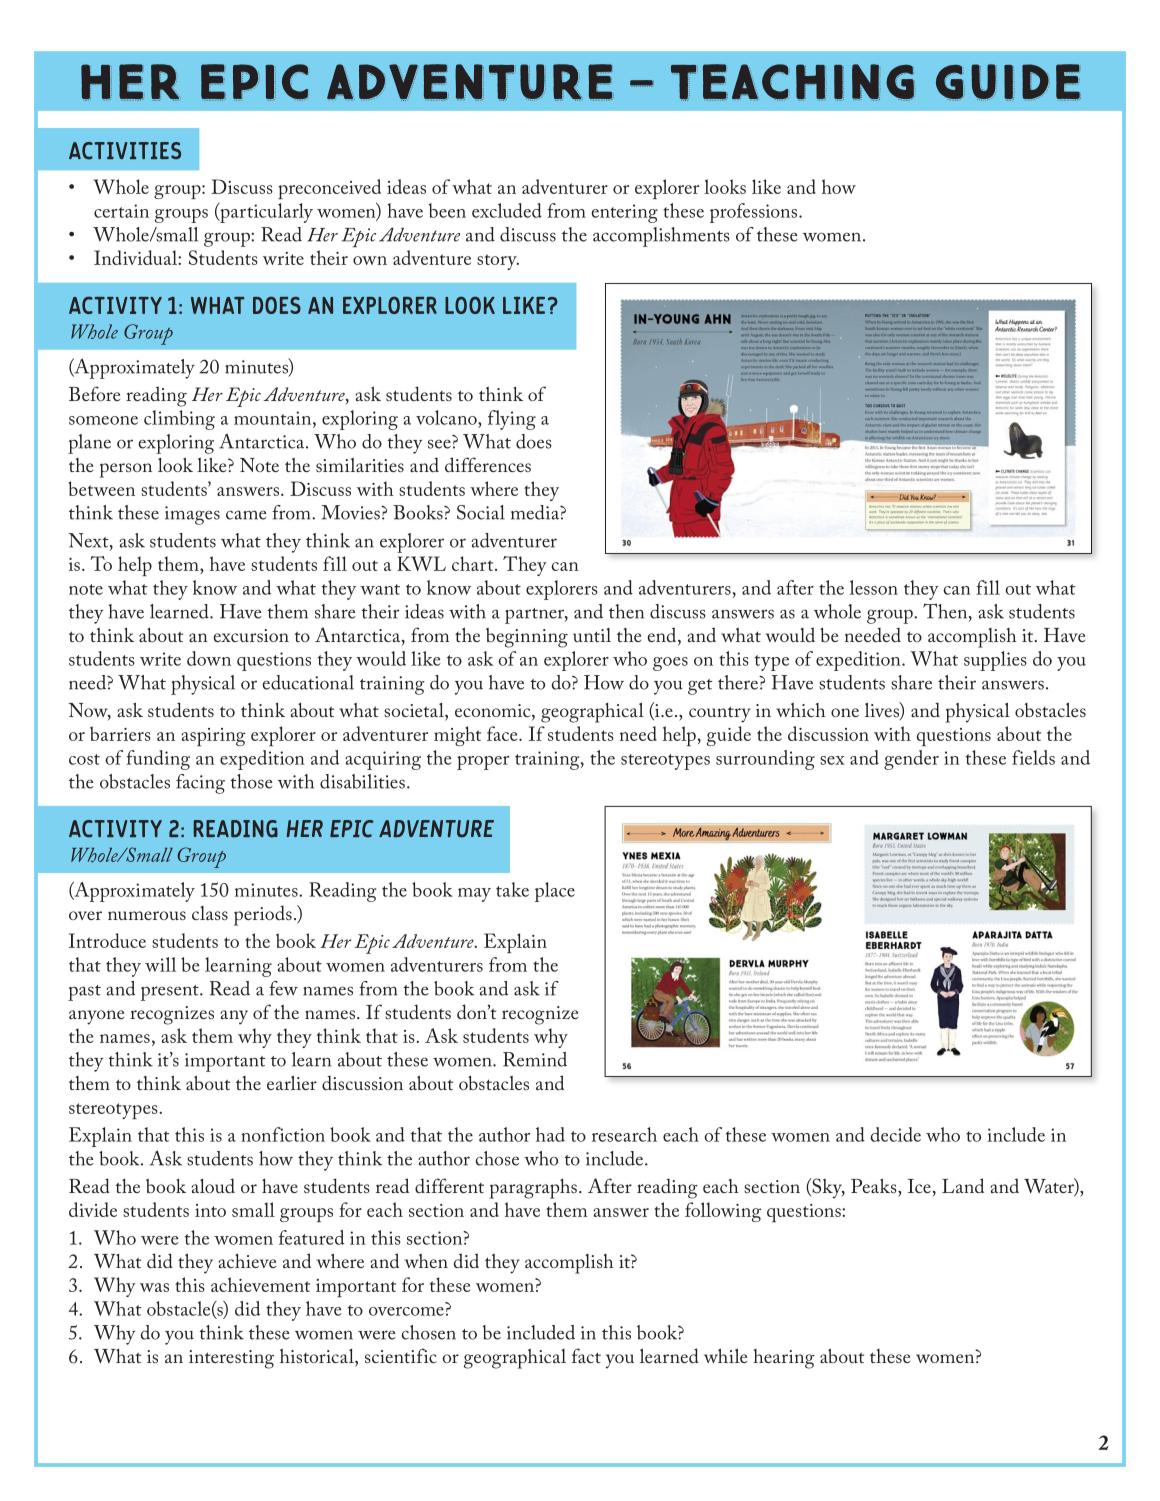 The width and height of the screenshot is (1160, 1501). I want to click on aspiring, so click(213, 737).
